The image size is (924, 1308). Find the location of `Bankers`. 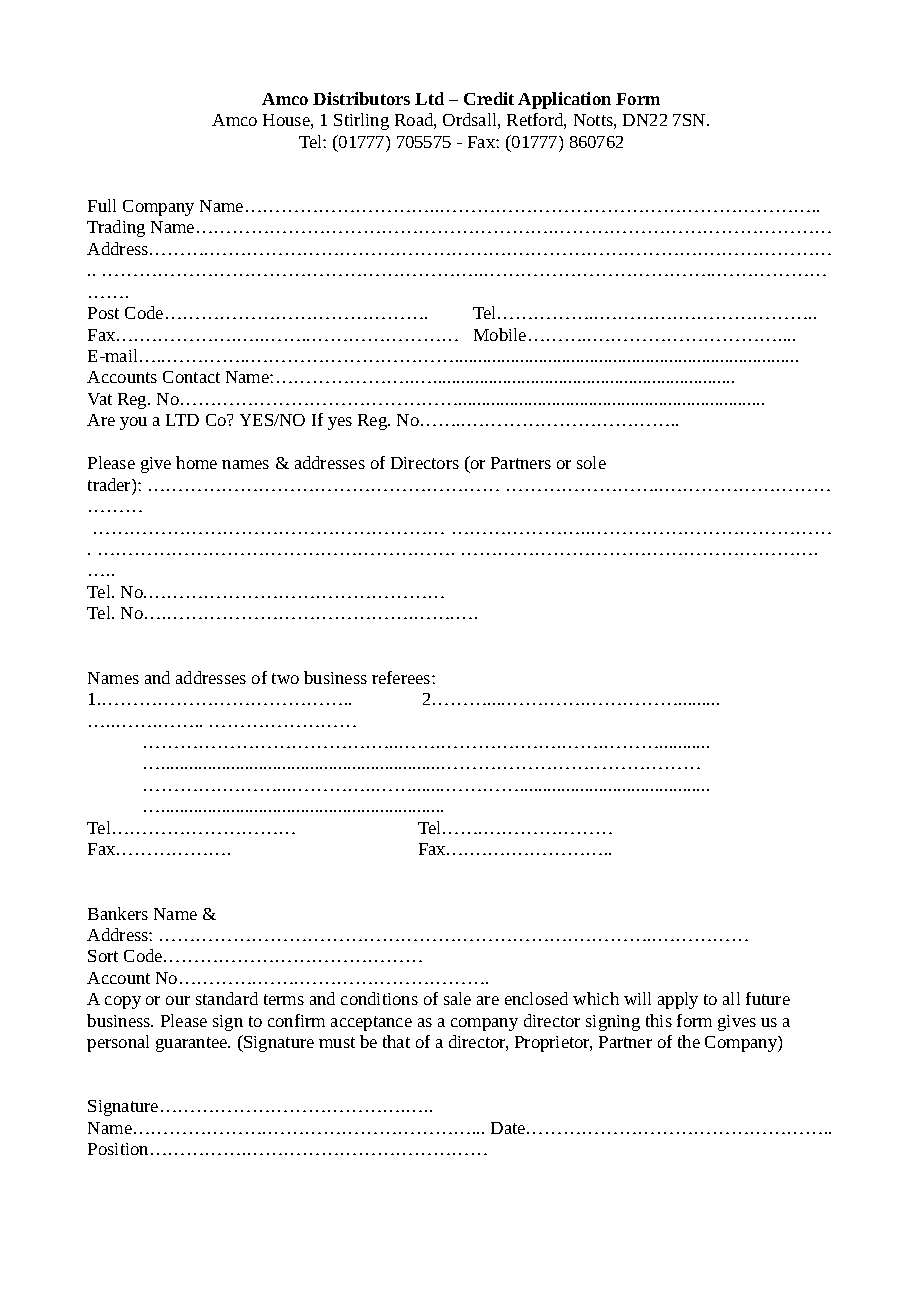

Bankers is located at coordinates (118, 913).
